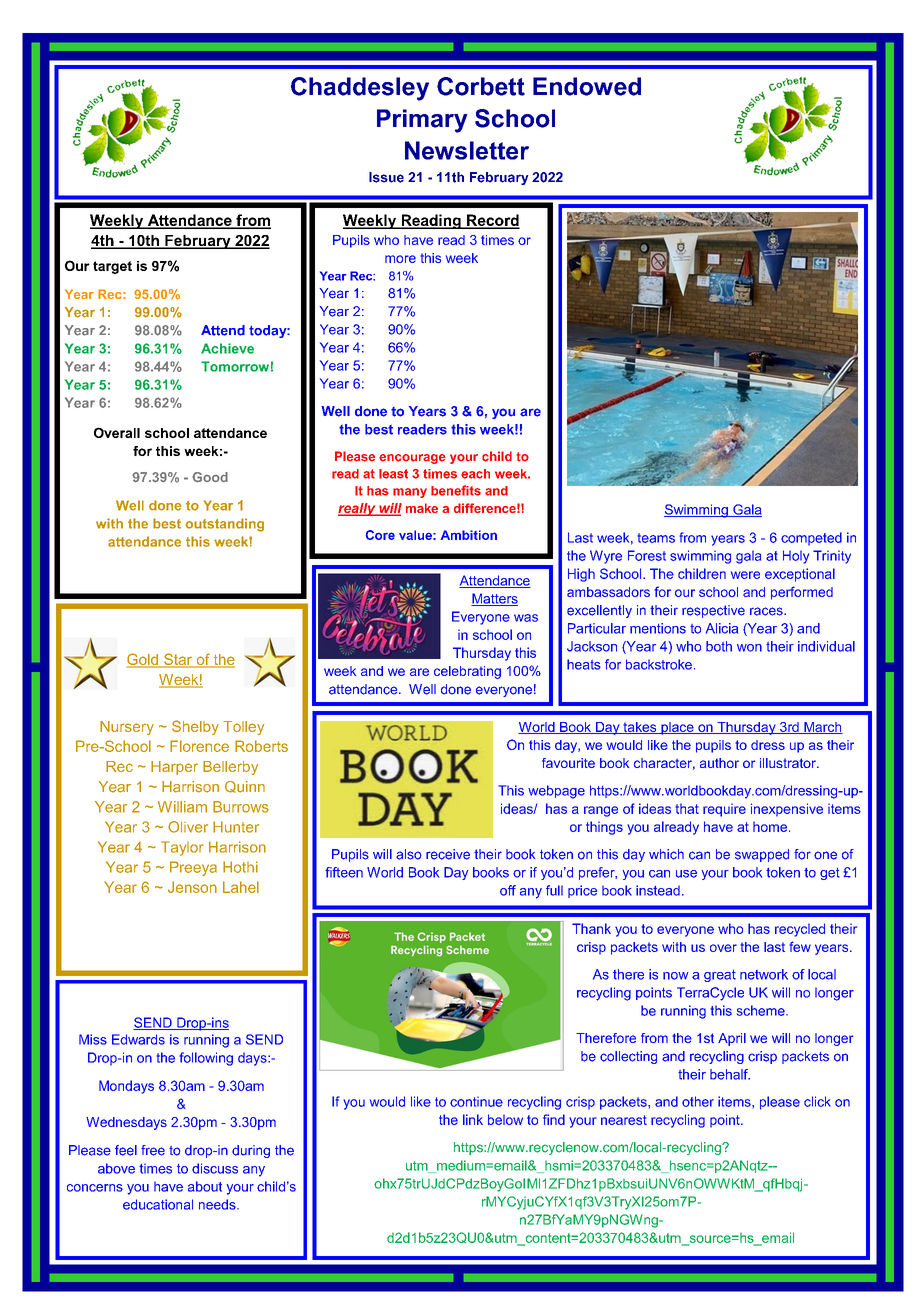  Describe the element at coordinates (422, 121) in the screenshot. I see `Primary` at that location.
